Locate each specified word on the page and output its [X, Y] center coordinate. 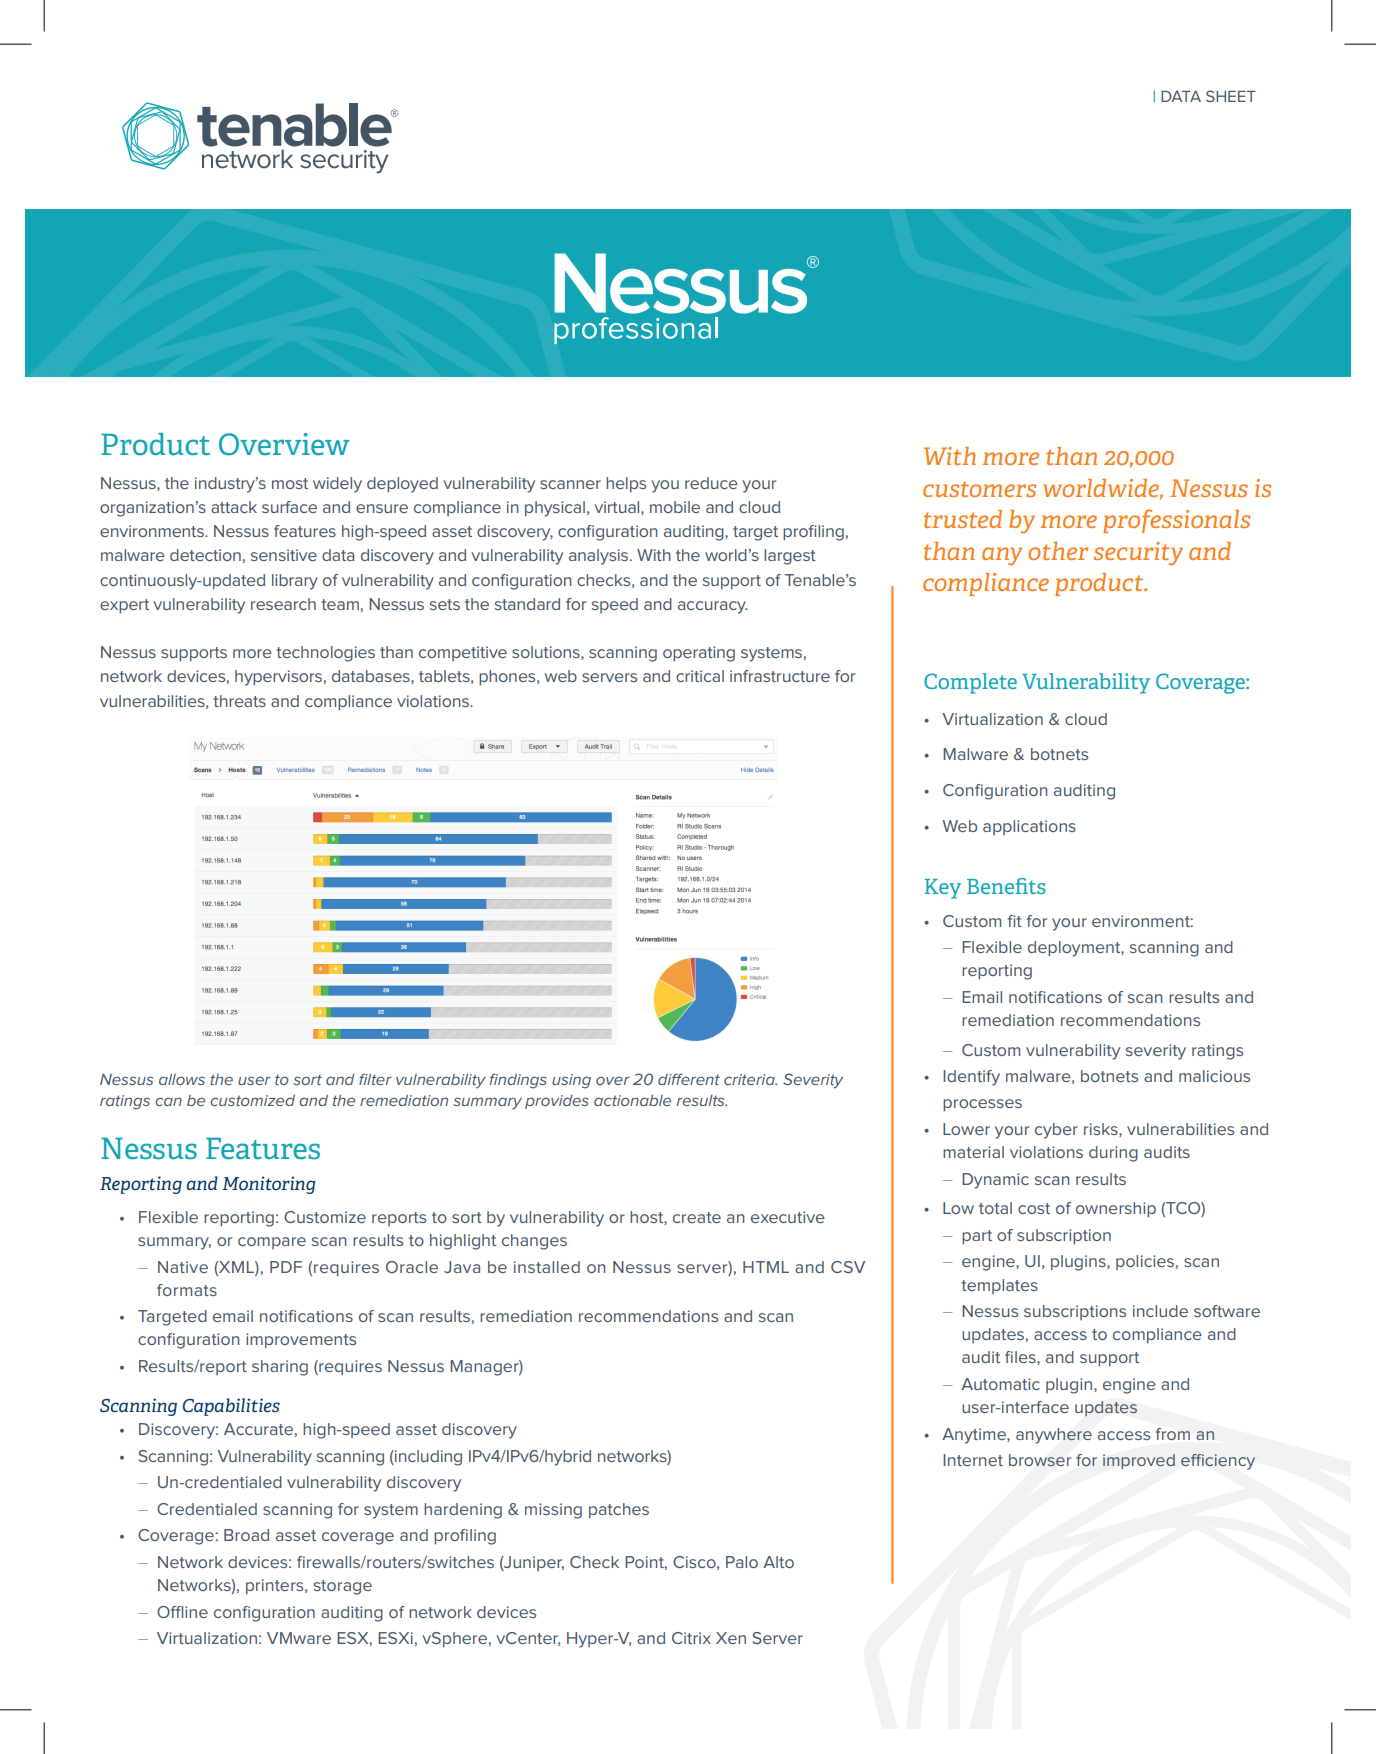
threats [239, 701]
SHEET [1231, 96]
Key [943, 889]
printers [276, 1587]
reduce [711, 483]
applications [1029, 827]
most [290, 483]
